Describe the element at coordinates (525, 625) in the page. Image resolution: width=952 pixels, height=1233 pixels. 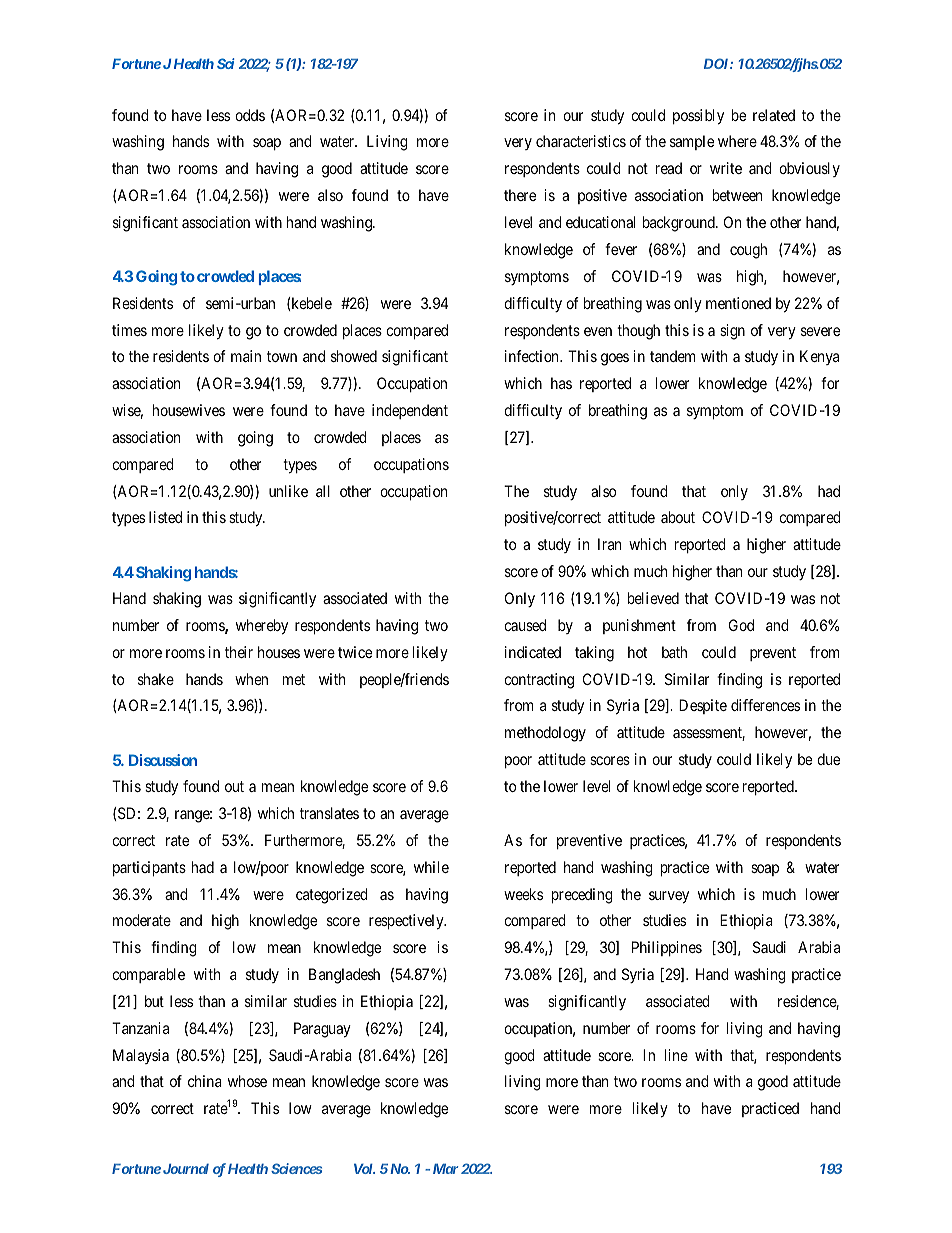
I see `caused` at that location.
